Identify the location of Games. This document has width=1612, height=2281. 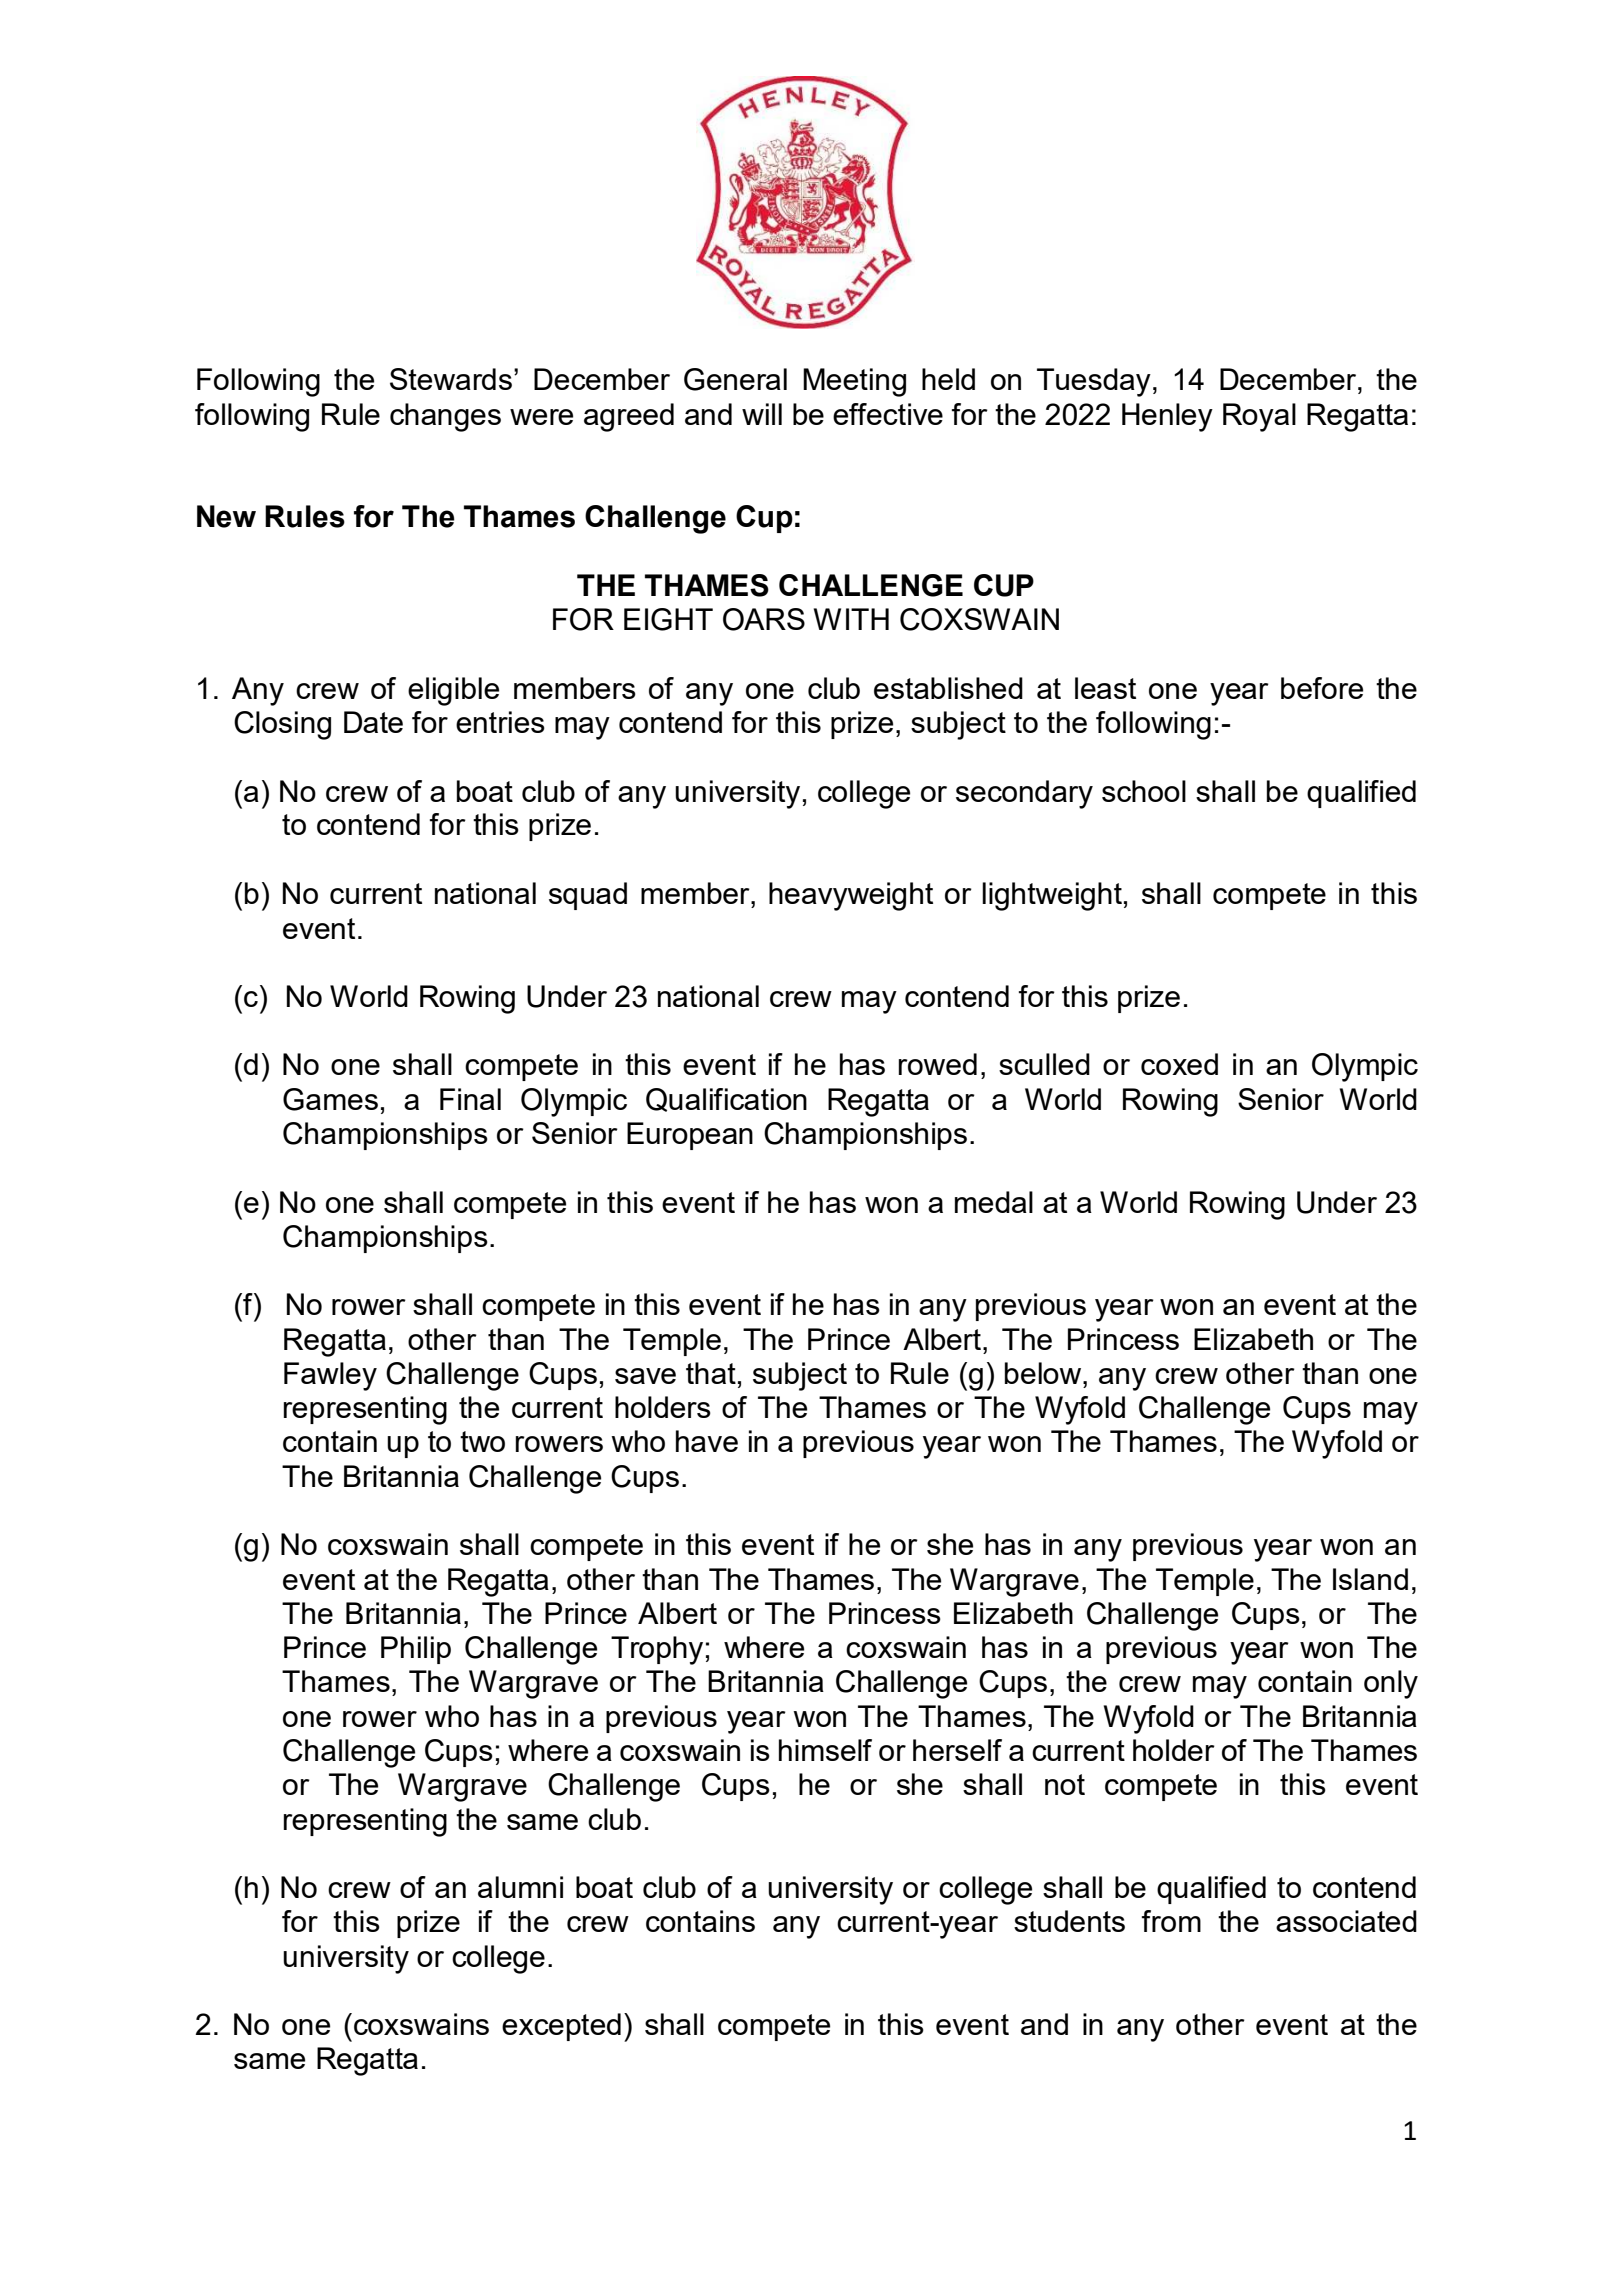
(330, 1099).
